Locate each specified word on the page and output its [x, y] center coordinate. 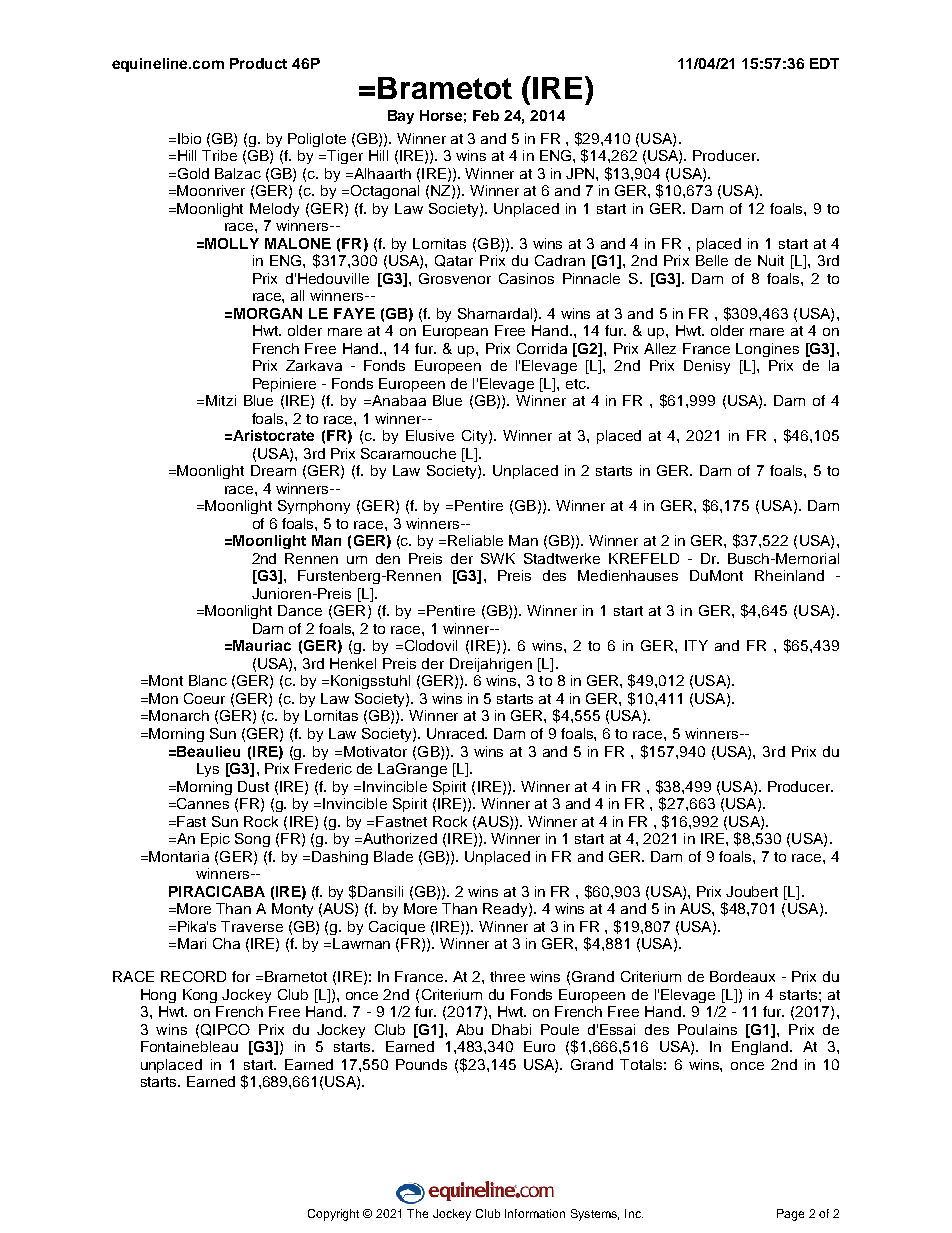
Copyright [333, 1215]
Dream [273, 470]
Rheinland [789, 575]
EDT [824, 63]
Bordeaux [742, 976]
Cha [226, 943]
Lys [208, 770]
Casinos [526, 278]
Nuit [771, 260]
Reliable [475, 540]
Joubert [752, 891]
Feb [486, 115]
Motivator [375, 751]
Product [258, 63]
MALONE [298, 243]
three [507, 976]
